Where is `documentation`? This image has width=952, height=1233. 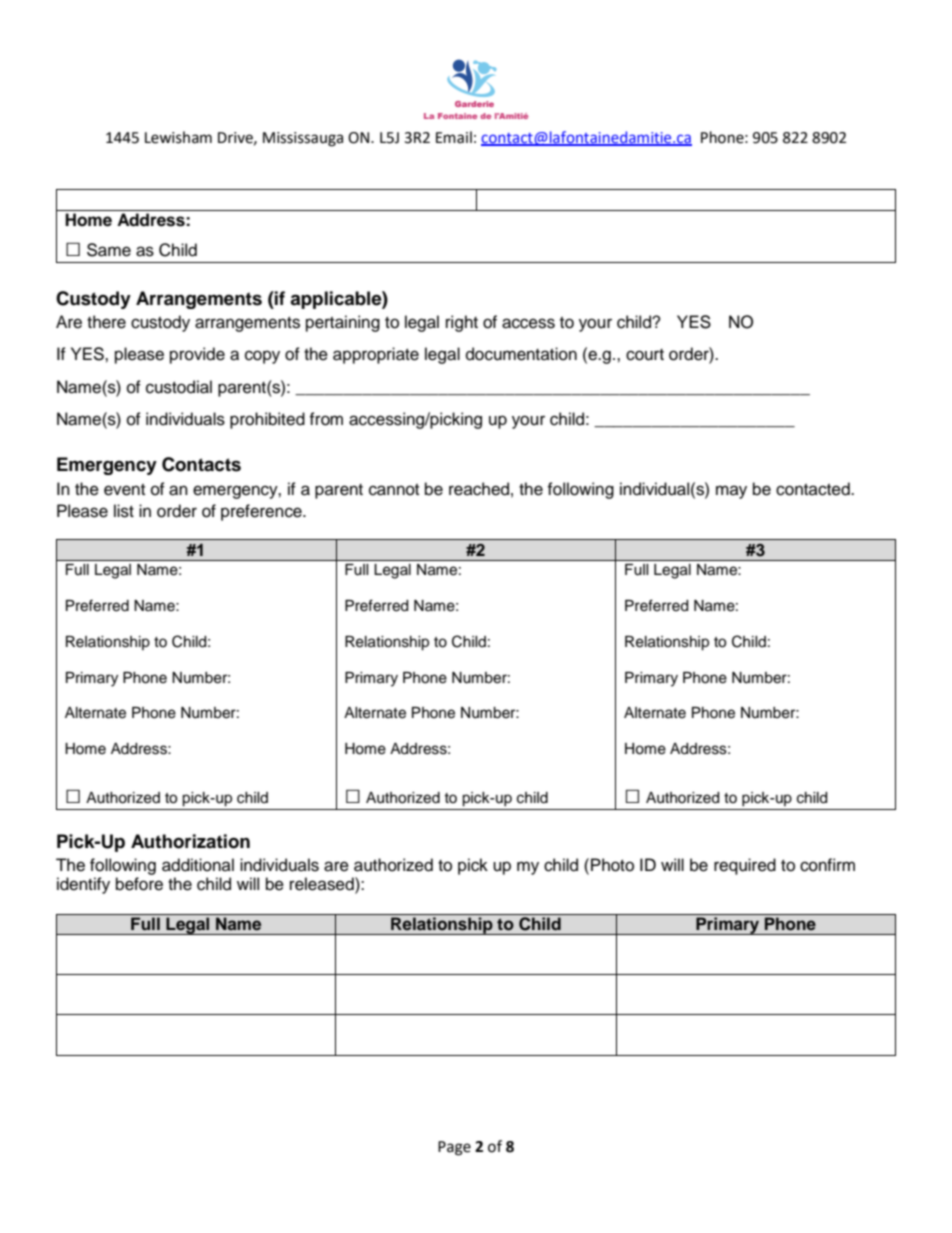 documentation is located at coordinates (521, 354).
